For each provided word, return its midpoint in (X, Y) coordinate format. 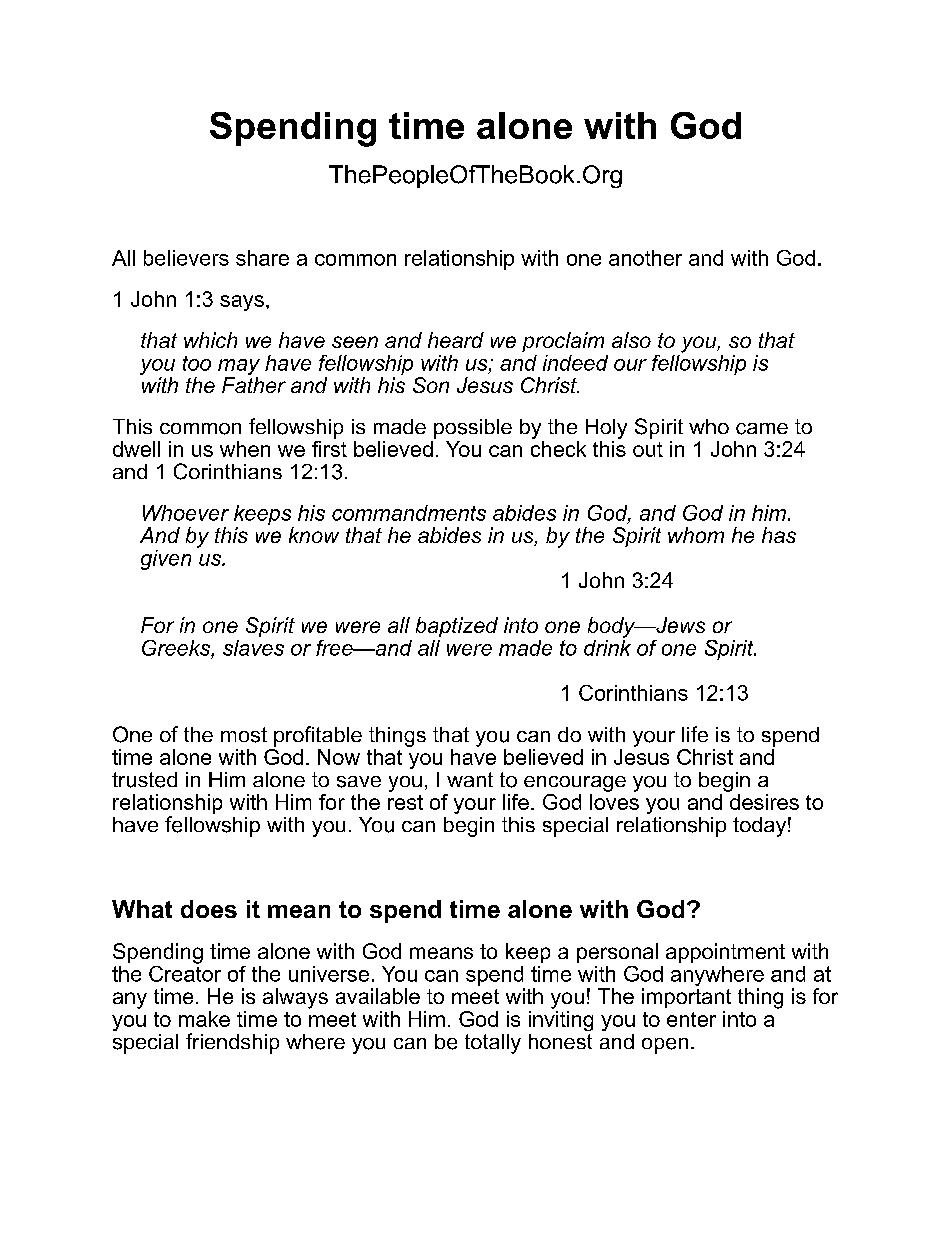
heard (456, 340)
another (645, 258)
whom (696, 535)
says (242, 303)
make (204, 1019)
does (209, 909)
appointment (725, 953)
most (244, 735)
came (762, 429)
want (470, 779)
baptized (457, 627)
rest (405, 802)
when (245, 449)
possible (473, 429)
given (166, 560)
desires (763, 800)
